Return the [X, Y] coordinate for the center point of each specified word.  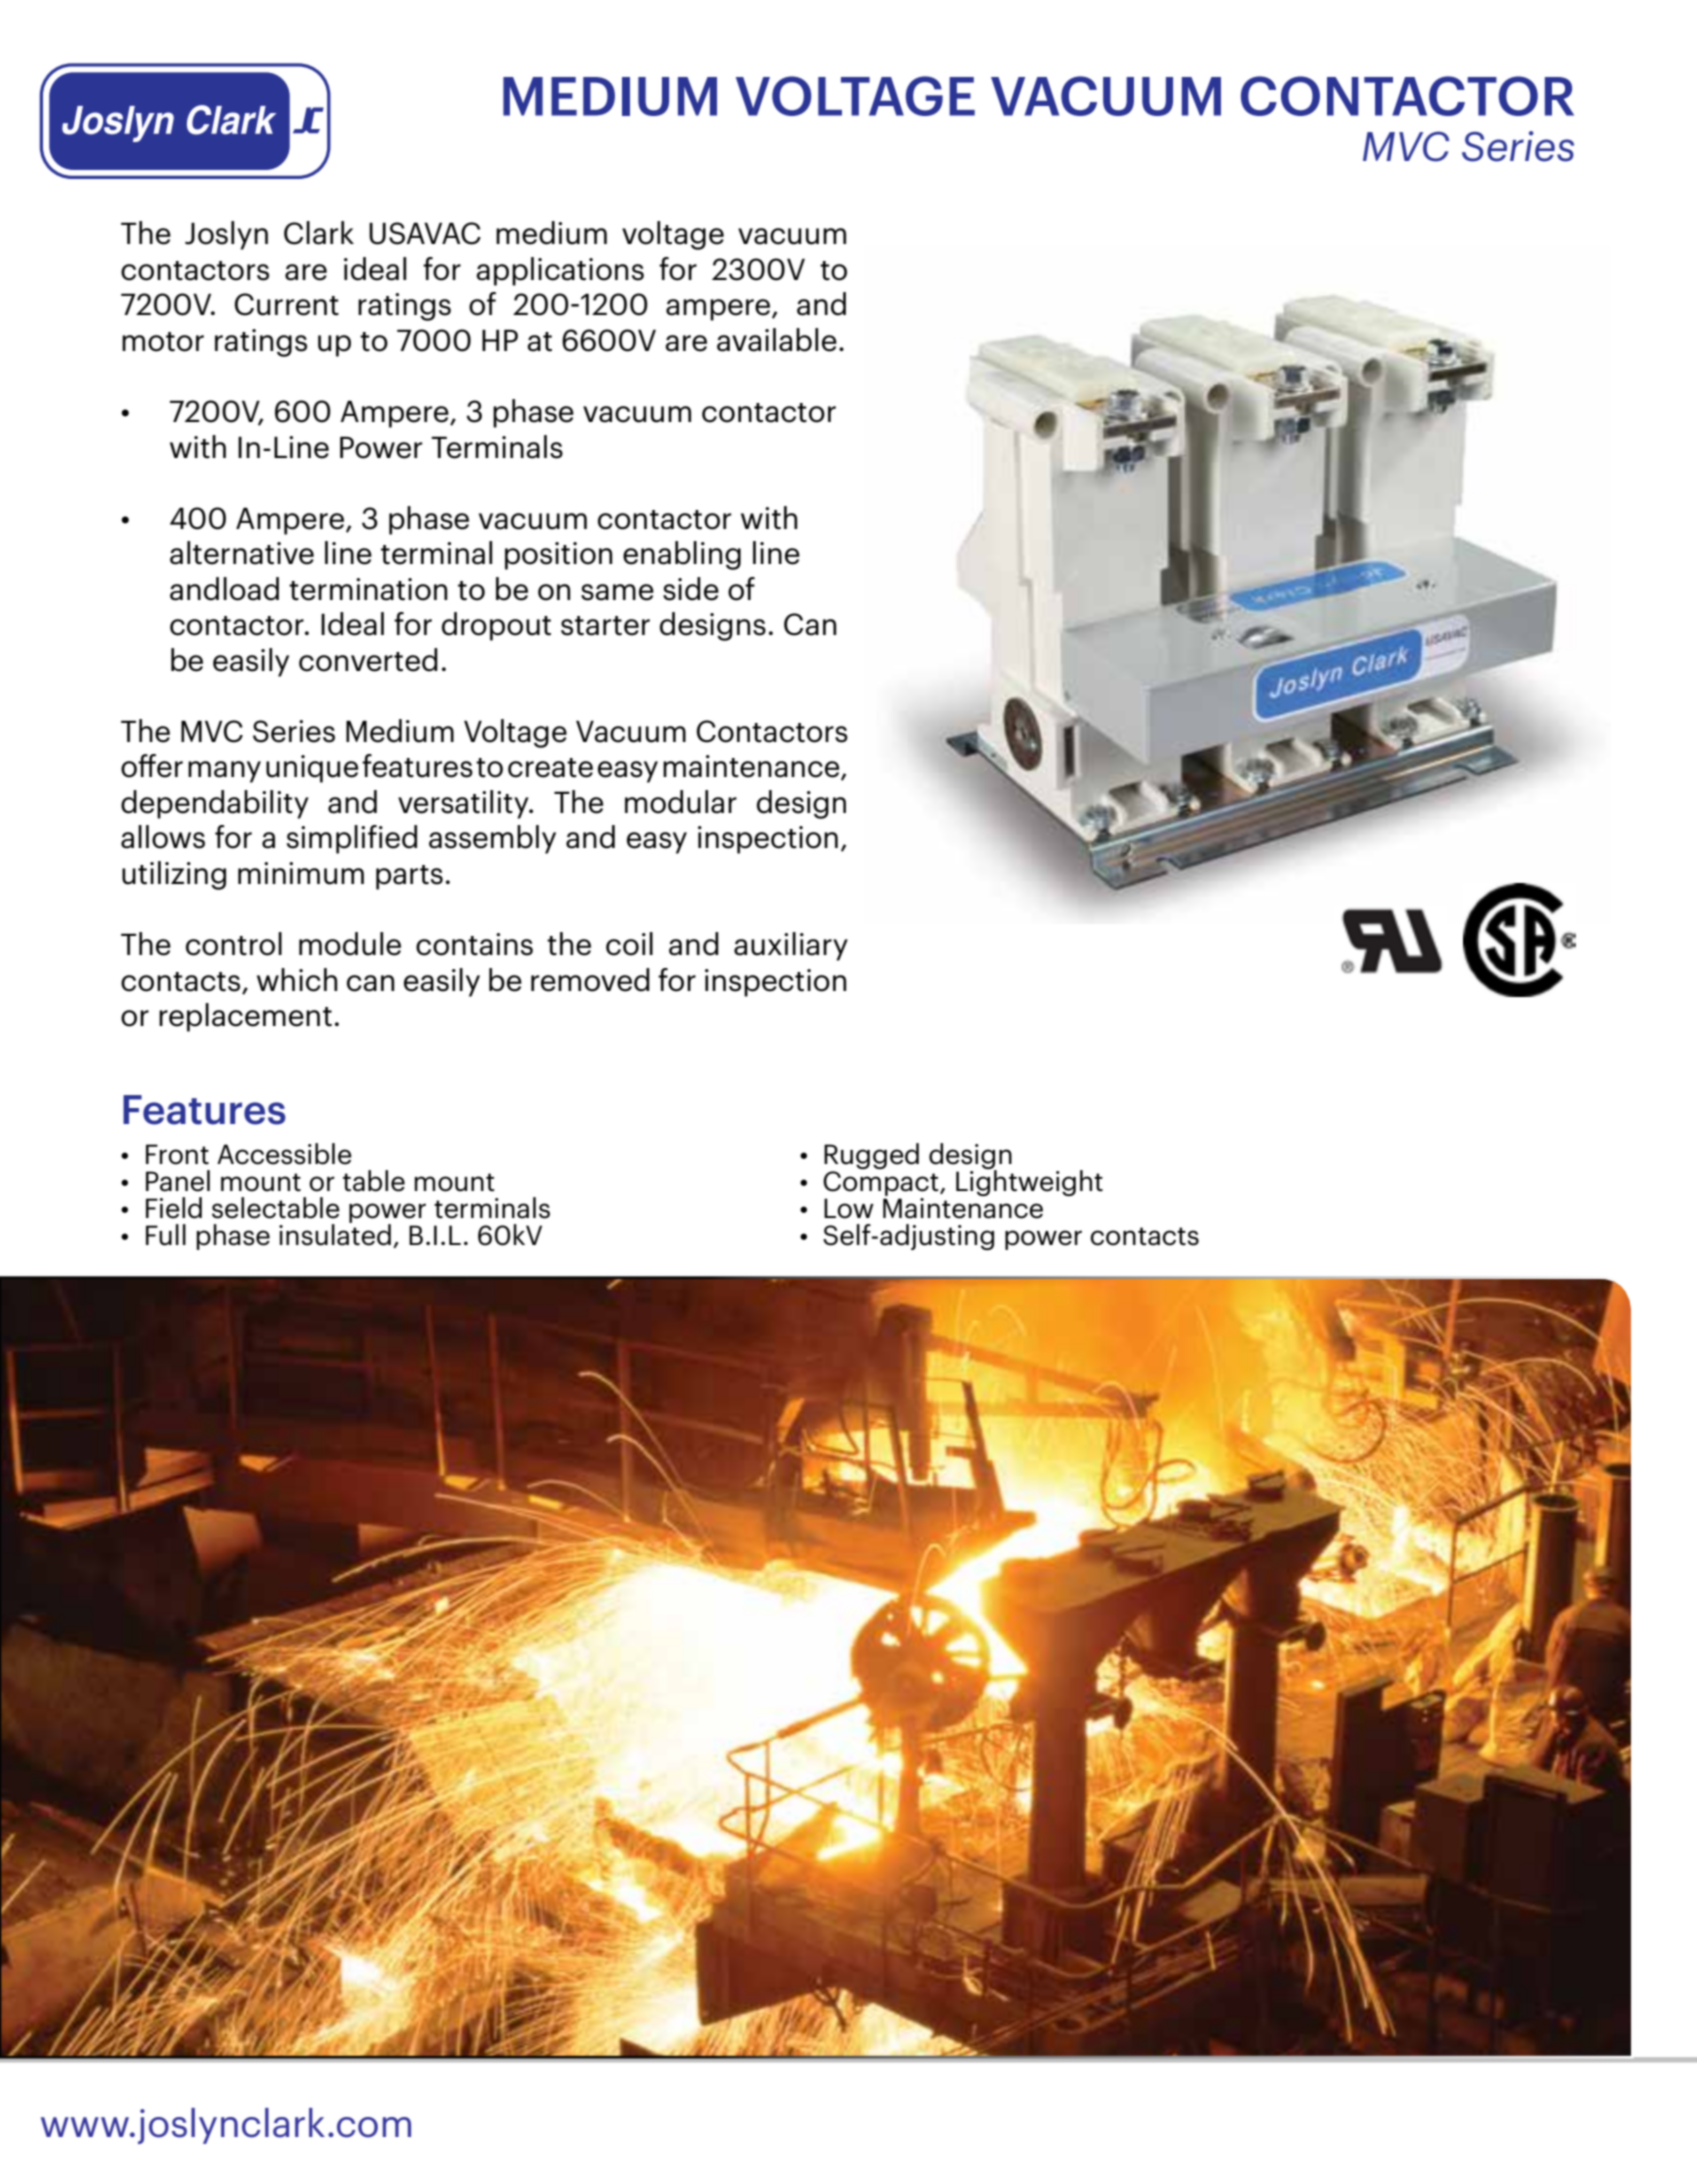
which [297, 980]
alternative [242, 553]
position [558, 556]
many [224, 772]
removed [590, 980]
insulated [335, 1233]
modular [681, 802]
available [777, 340]
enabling [682, 555]
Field [174, 1208]
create [550, 768]
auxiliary [791, 946]
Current [287, 304]
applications [560, 271]
